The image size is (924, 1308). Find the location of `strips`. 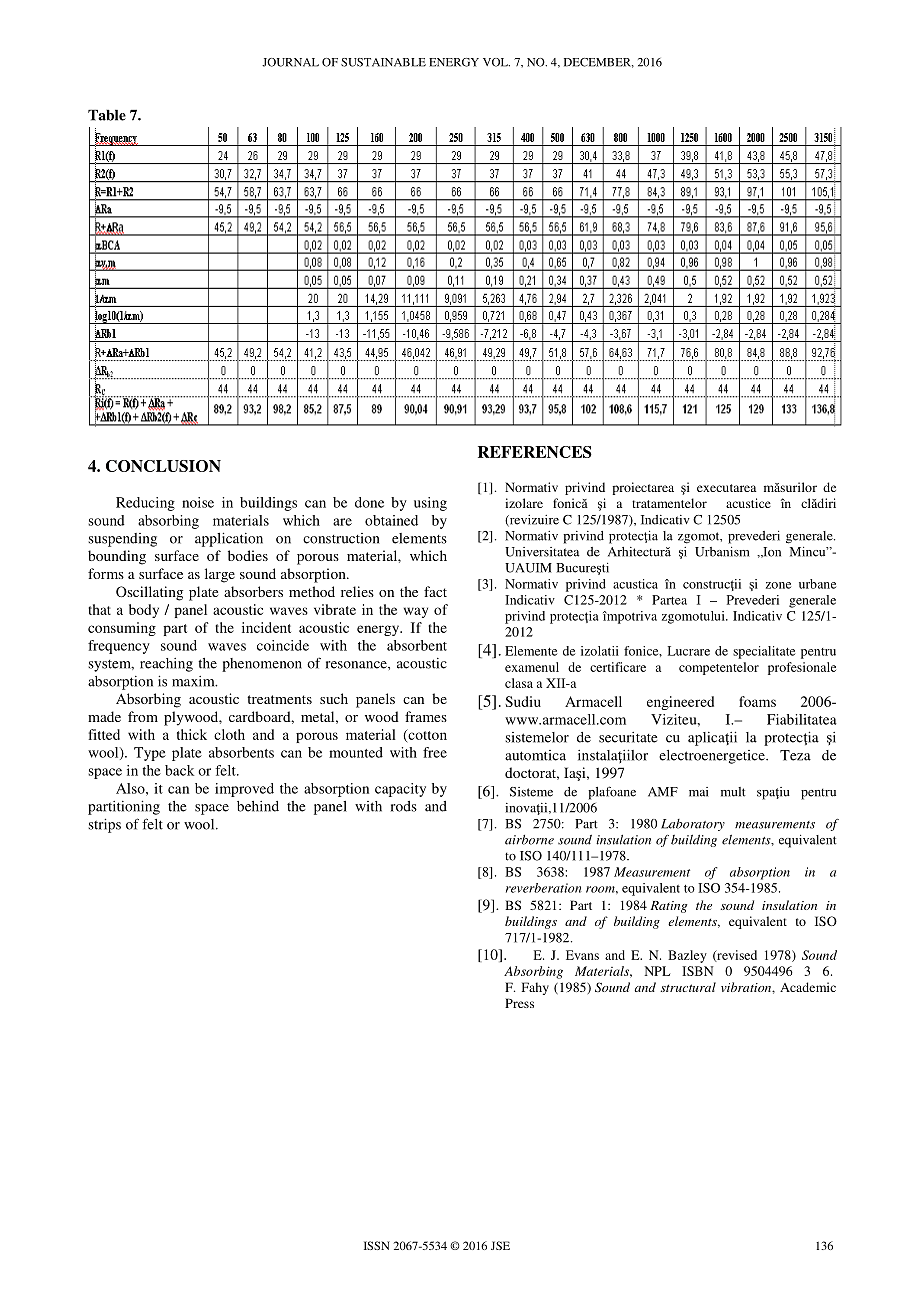

strips is located at coordinates (104, 825).
